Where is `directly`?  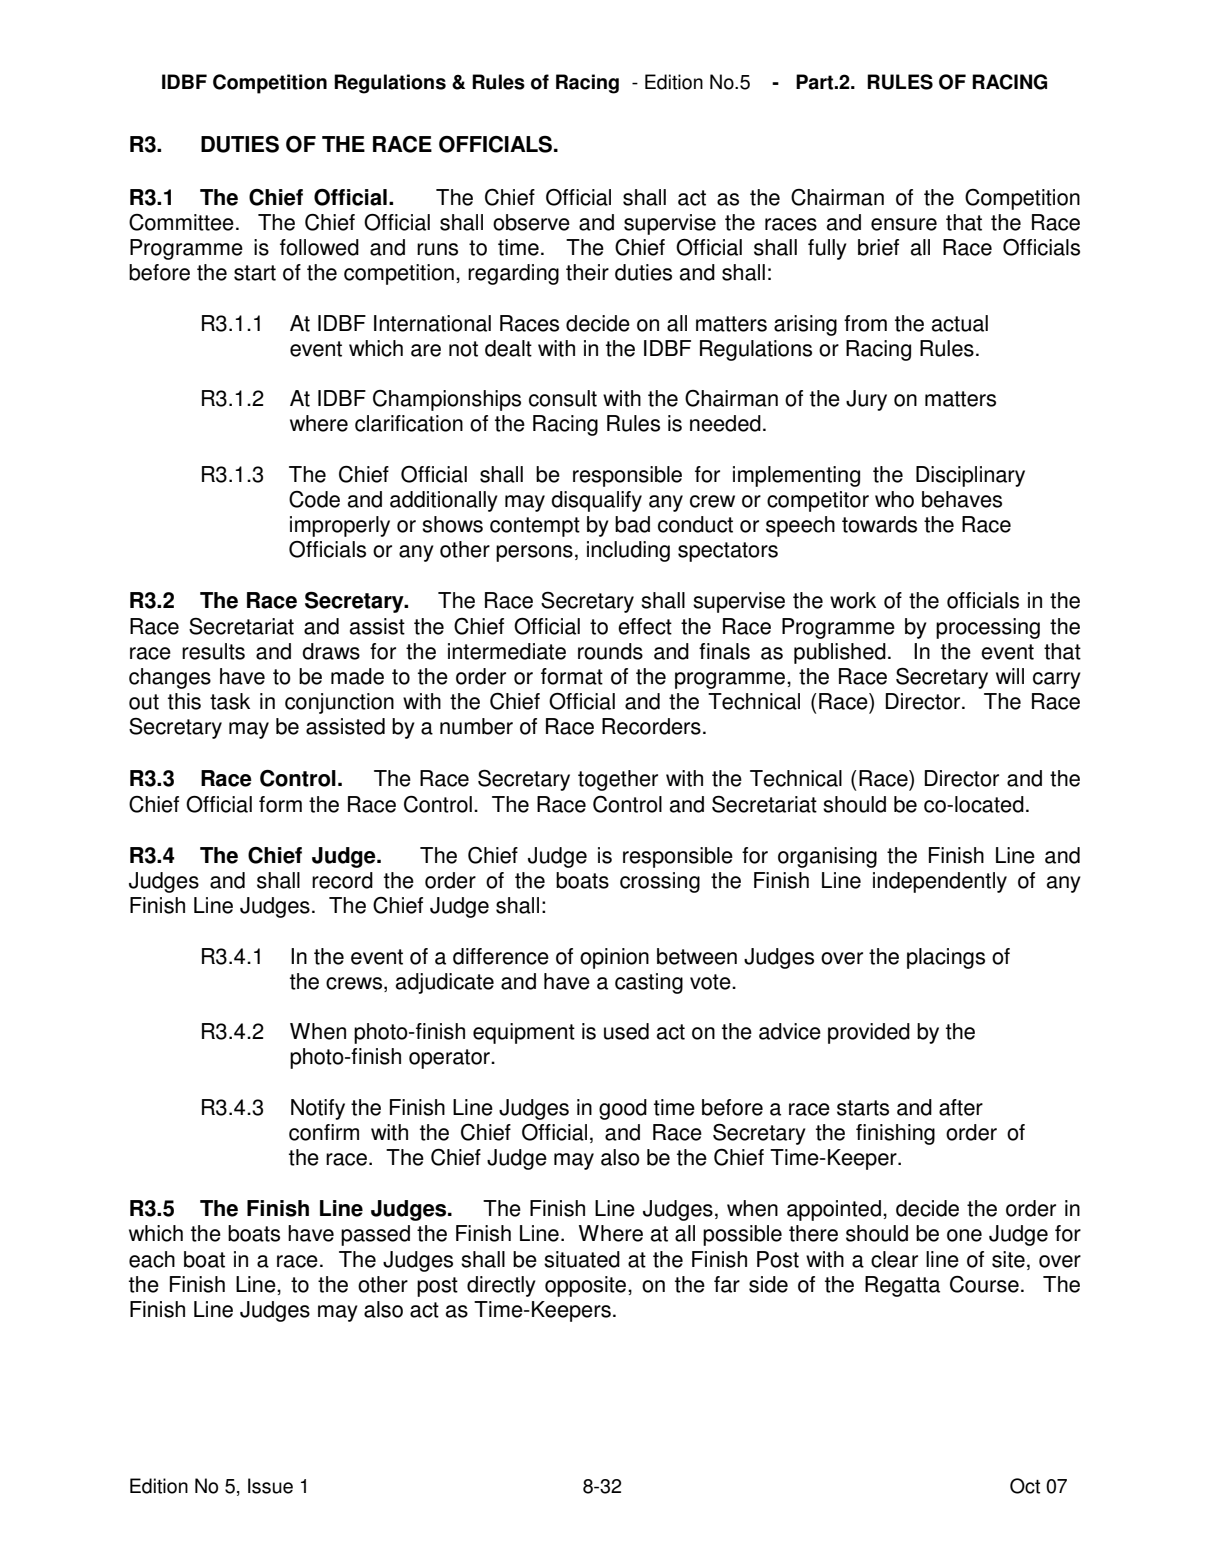
directly is located at coordinates (501, 1286).
